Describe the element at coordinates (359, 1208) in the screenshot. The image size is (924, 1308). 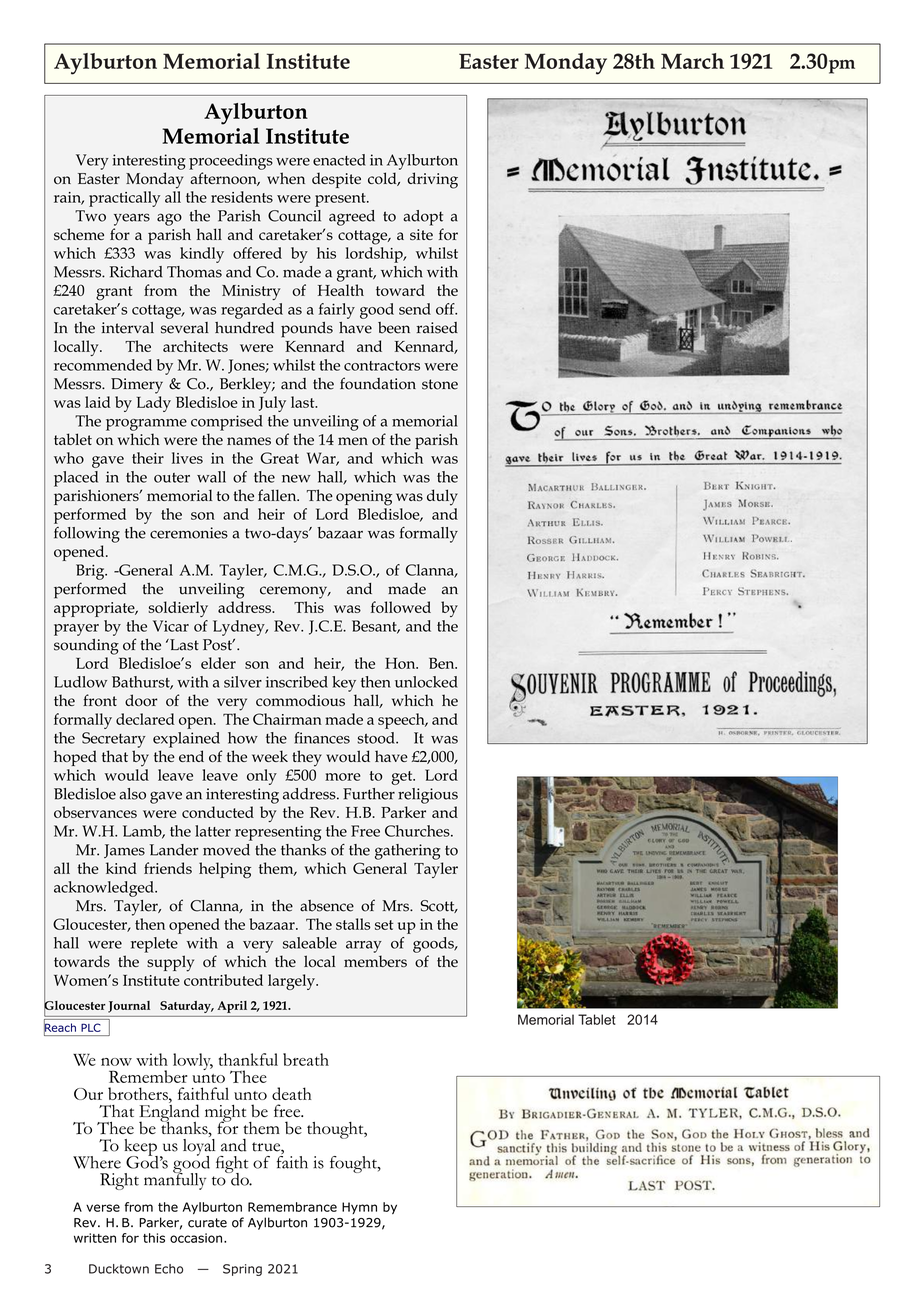
I see `Hymn` at that location.
